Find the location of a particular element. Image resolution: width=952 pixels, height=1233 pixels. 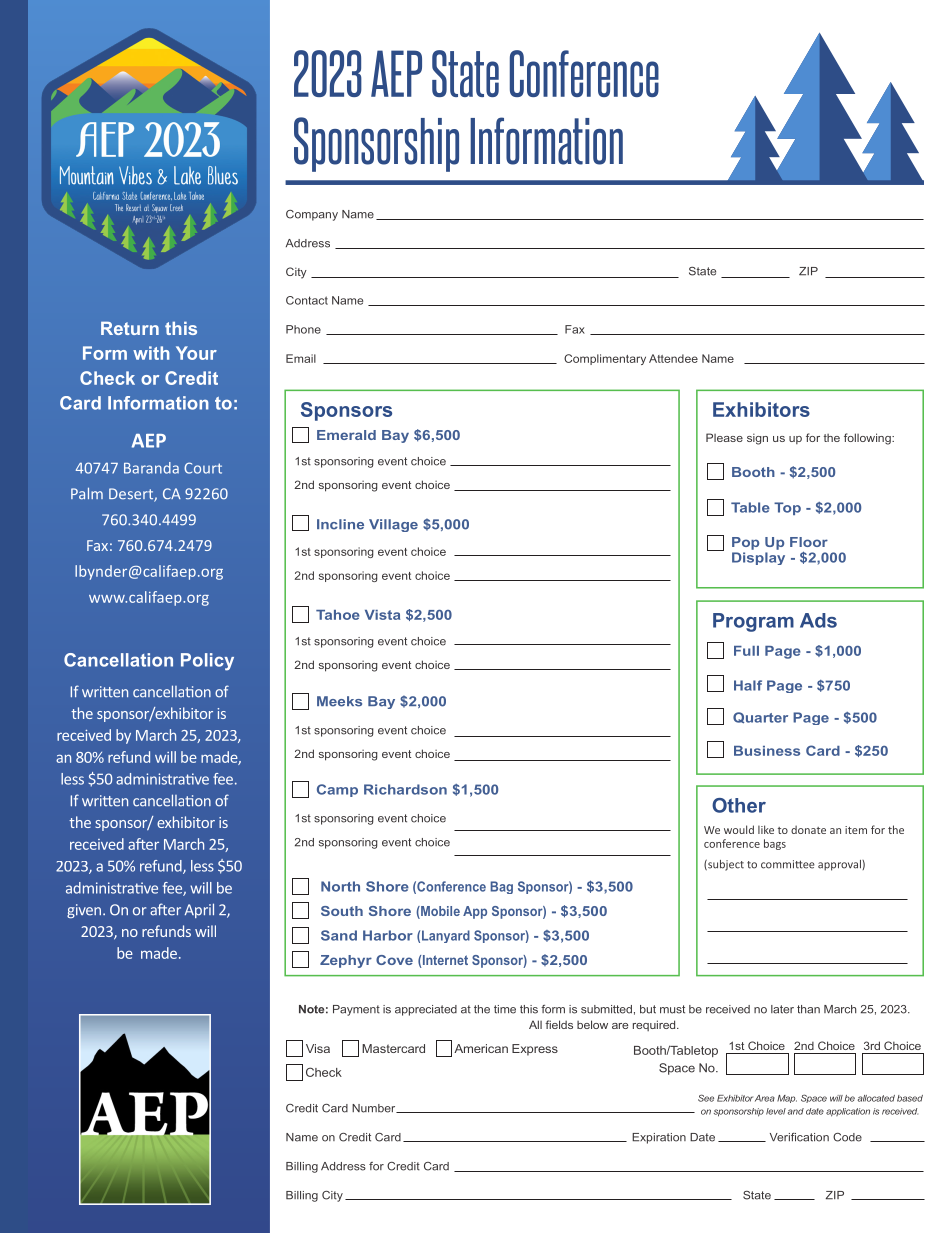

Attendee is located at coordinates (673, 358).
